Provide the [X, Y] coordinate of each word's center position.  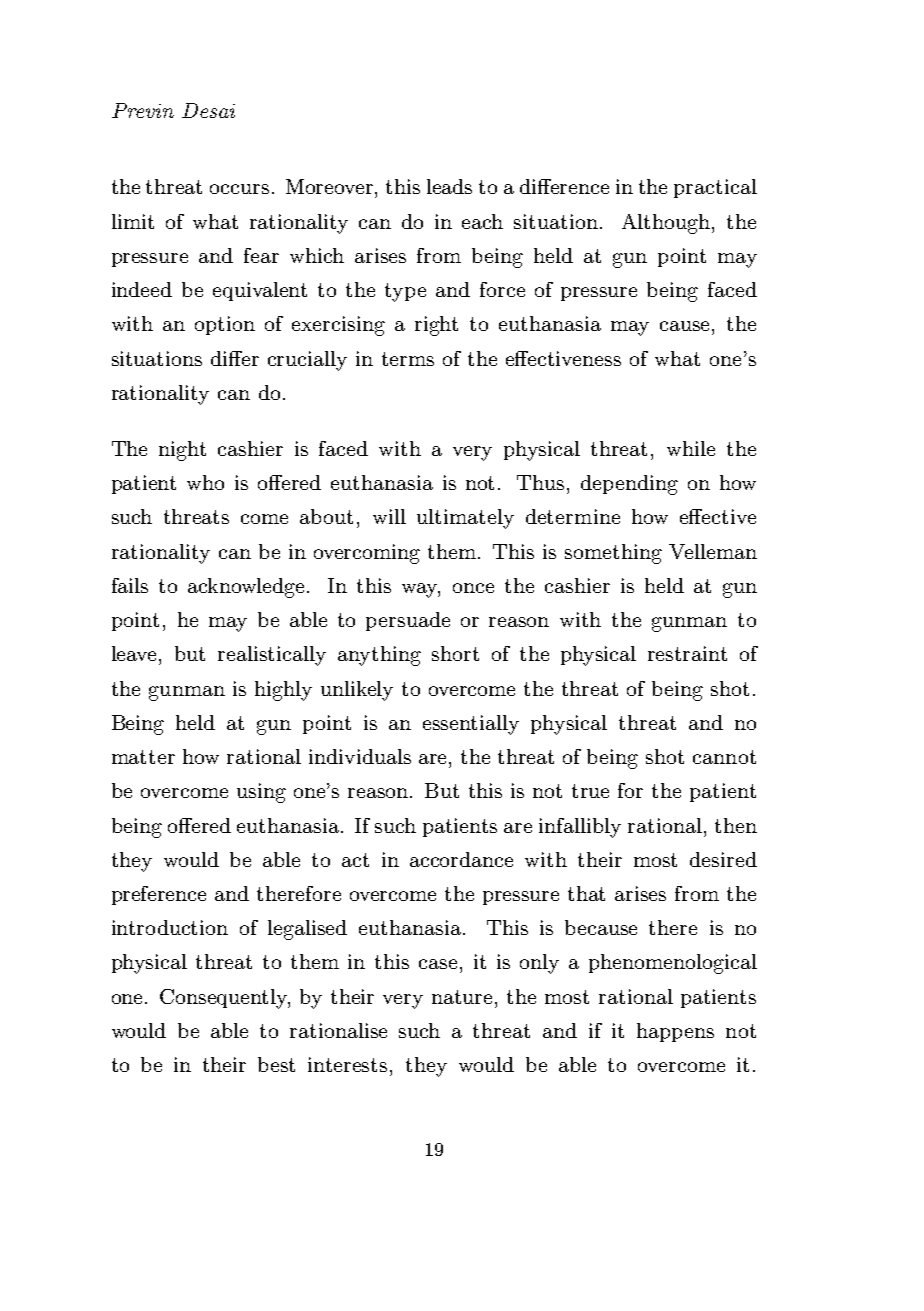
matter [143, 757]
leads [449, 186]
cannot [724, 757]
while [691, 448]
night [182, 451]
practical [715, 188]
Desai [208, 110]
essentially [471, 725]
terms [408, 359]
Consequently [225, 999]
